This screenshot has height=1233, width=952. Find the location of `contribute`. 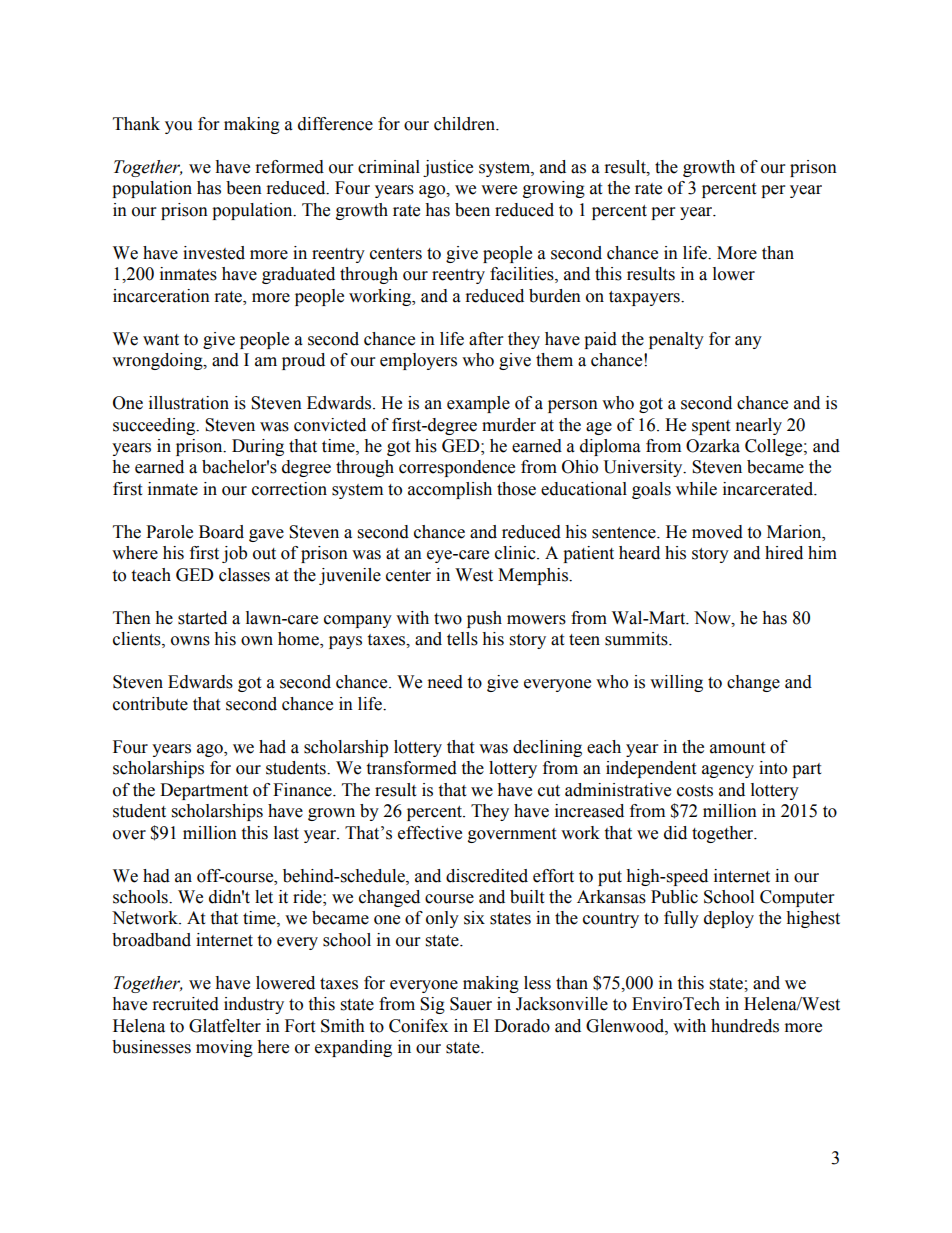

contribute is located at coordinates (150, 704).
